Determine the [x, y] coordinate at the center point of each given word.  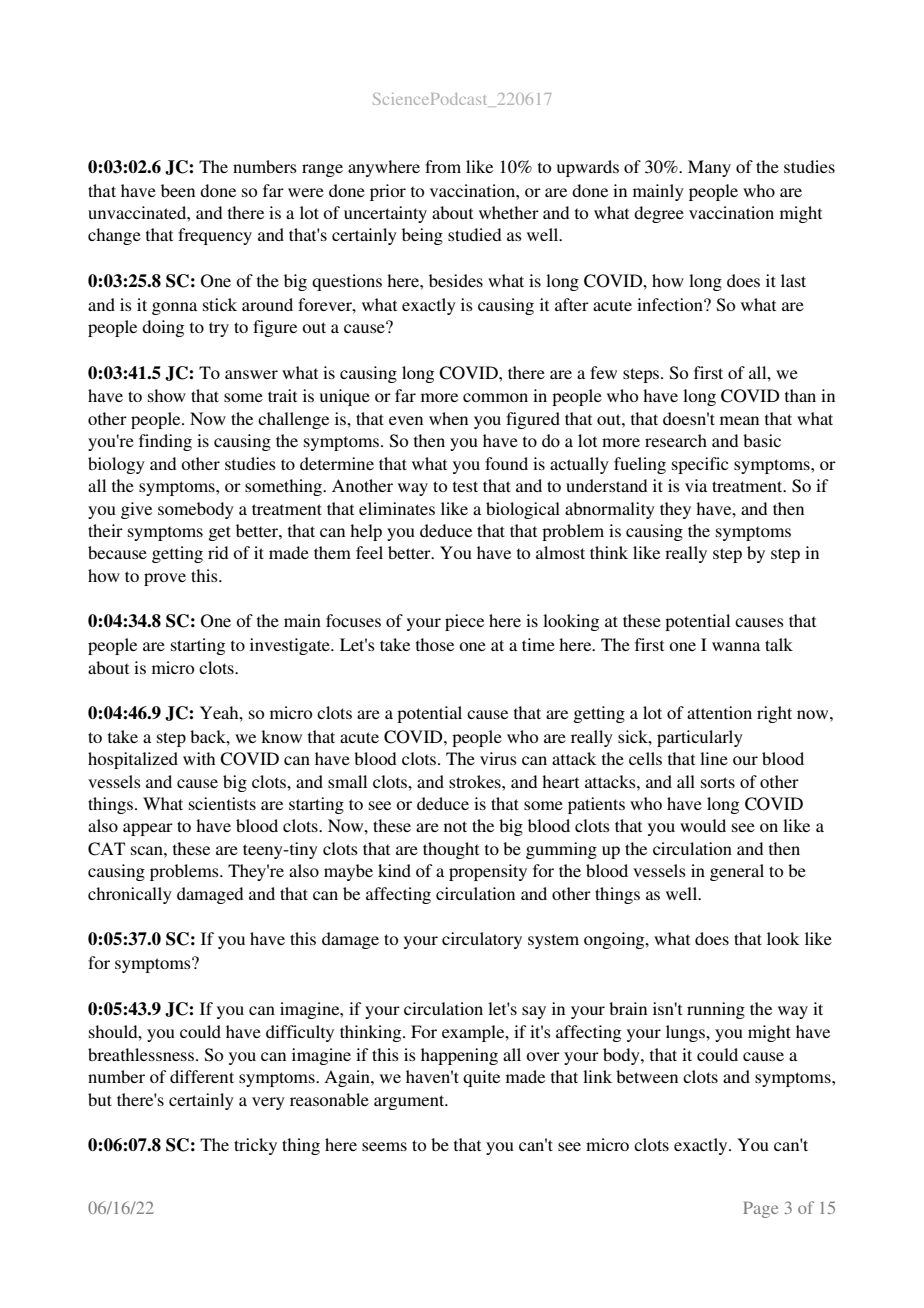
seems [384, 1146]
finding [165, 442]
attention [719, 712]
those [435, 644]
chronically [130, 895]
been [178, 190]
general [737, 872]
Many [709, 168]
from [443, 166]
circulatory [482, 940]
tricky [255, 1146]
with [199, 758]
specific [700, 465]
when [448, 418]
